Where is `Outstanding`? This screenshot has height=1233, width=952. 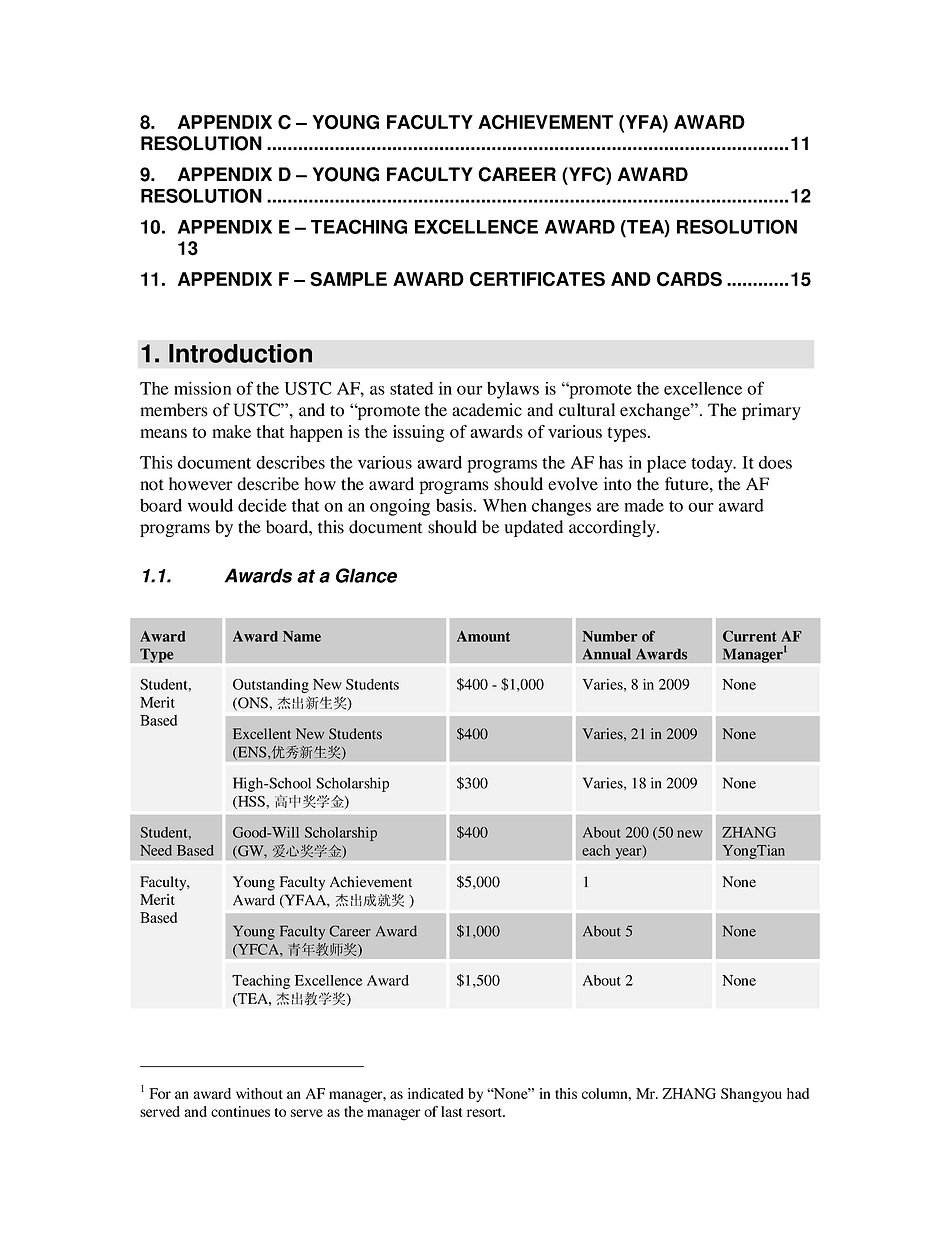 Outstanding is located at coordinates (271, 686).
